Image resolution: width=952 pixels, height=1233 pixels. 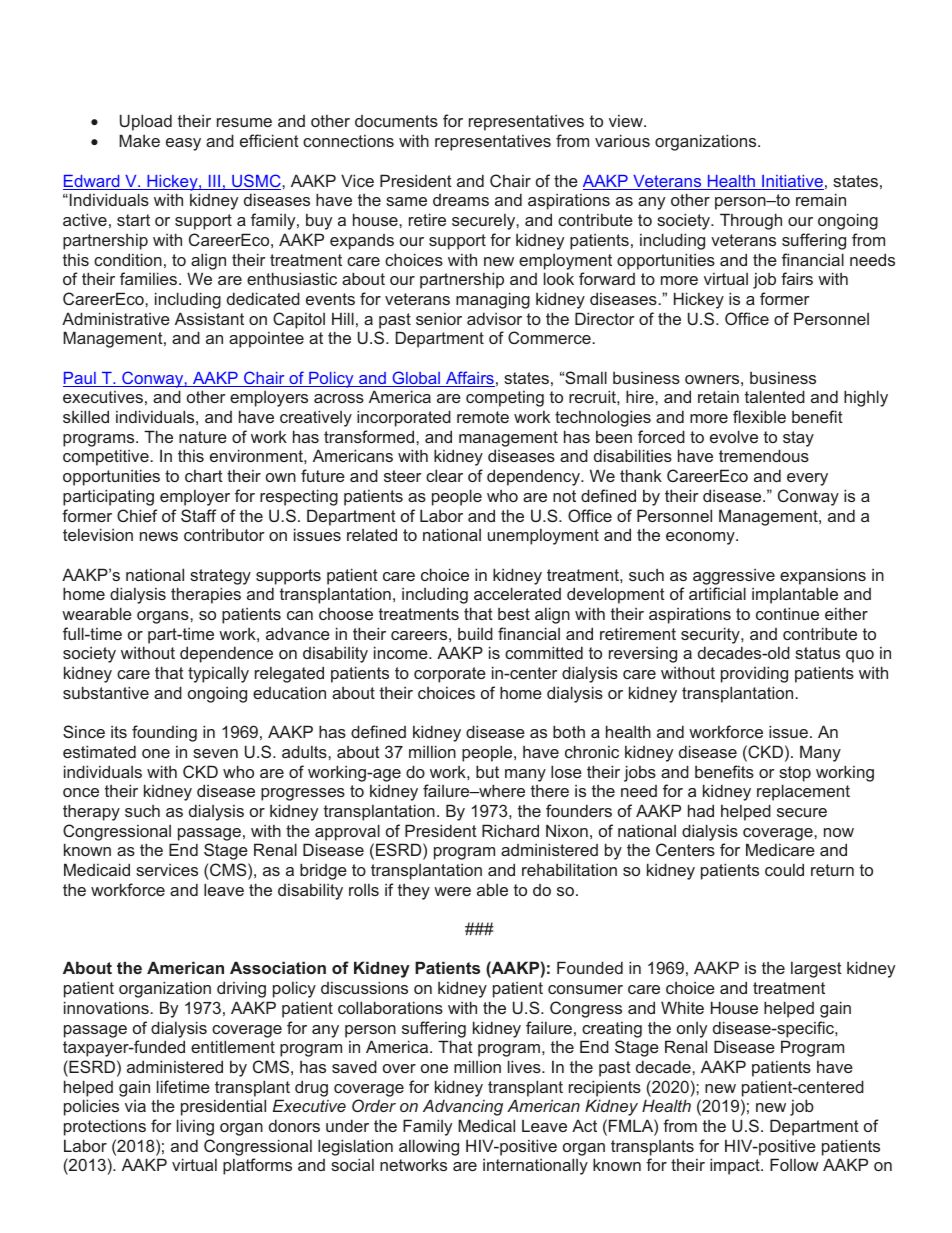 What do you see at coordinates (195, 1127) in the image?
I see `living` at bounding box center [195, 1127].
